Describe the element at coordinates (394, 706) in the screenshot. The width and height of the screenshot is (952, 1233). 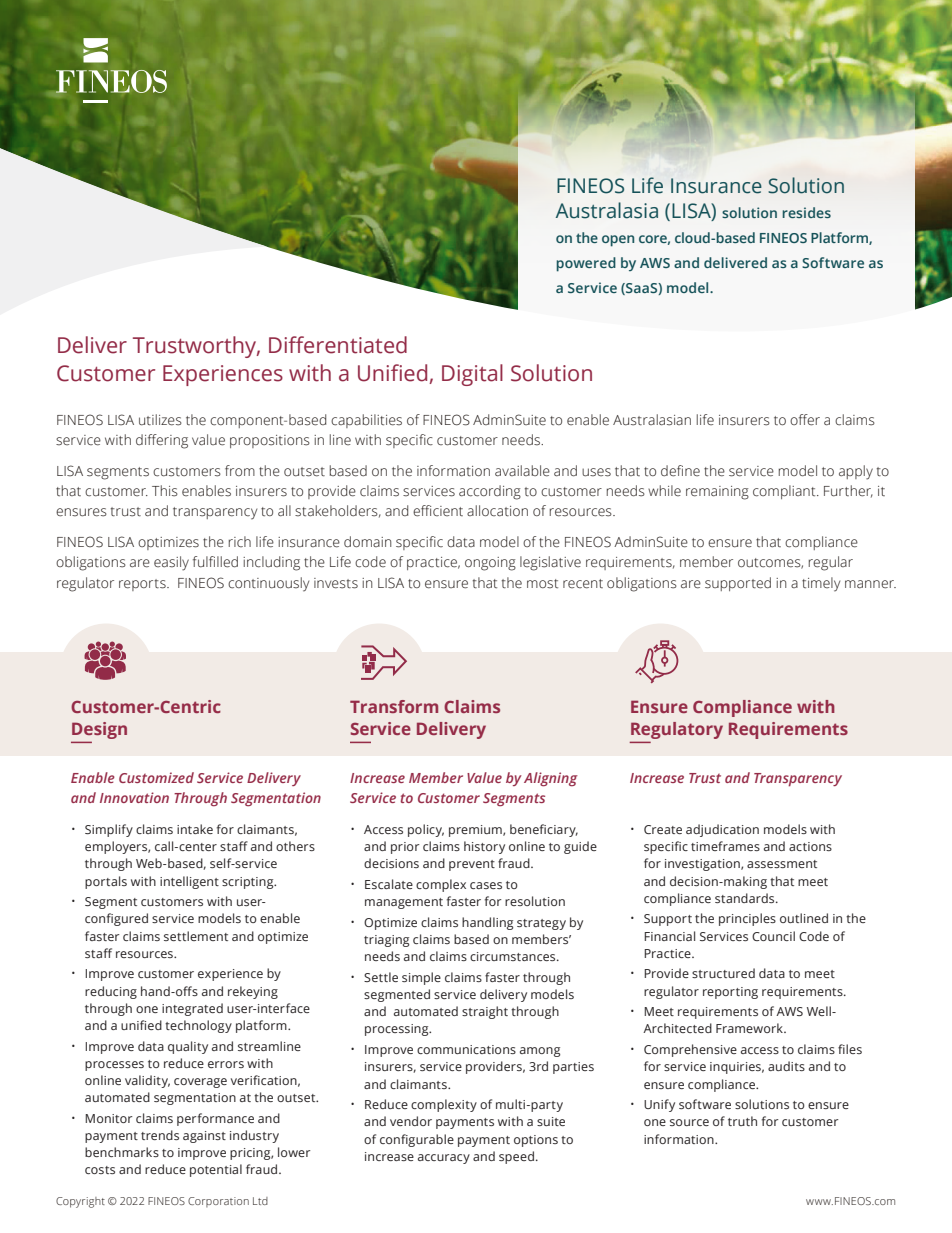
I see `Transform` at that location.
